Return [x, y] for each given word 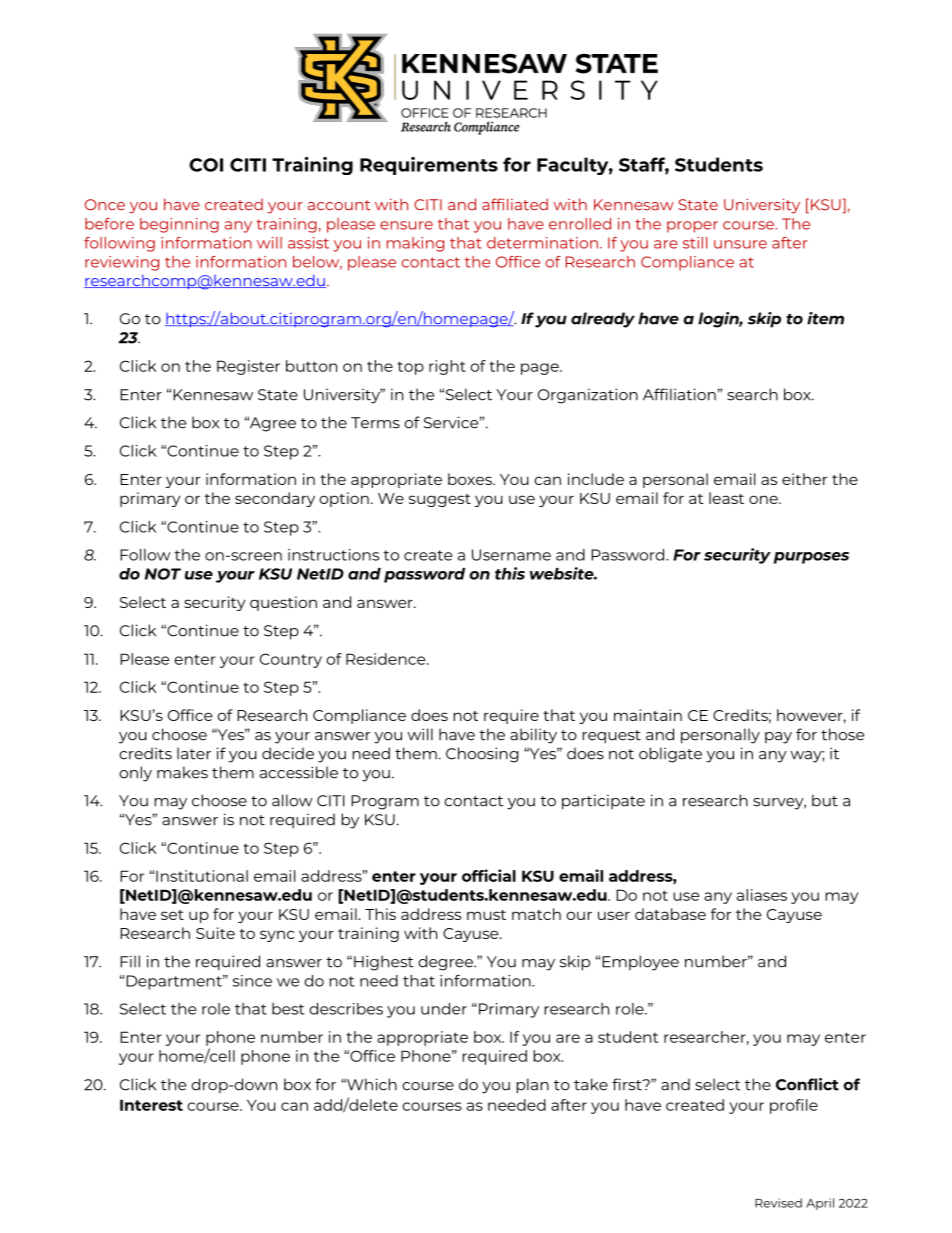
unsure [740, 244]
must [486, 915]
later [194, 753]
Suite [215, 933]
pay [778, 738]
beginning [179, 225]
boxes [471, 479]
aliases [762, 895]
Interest [151, 1105]
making [415, 244]
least [726, 498]
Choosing [482, 755]
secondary [275, 499]
